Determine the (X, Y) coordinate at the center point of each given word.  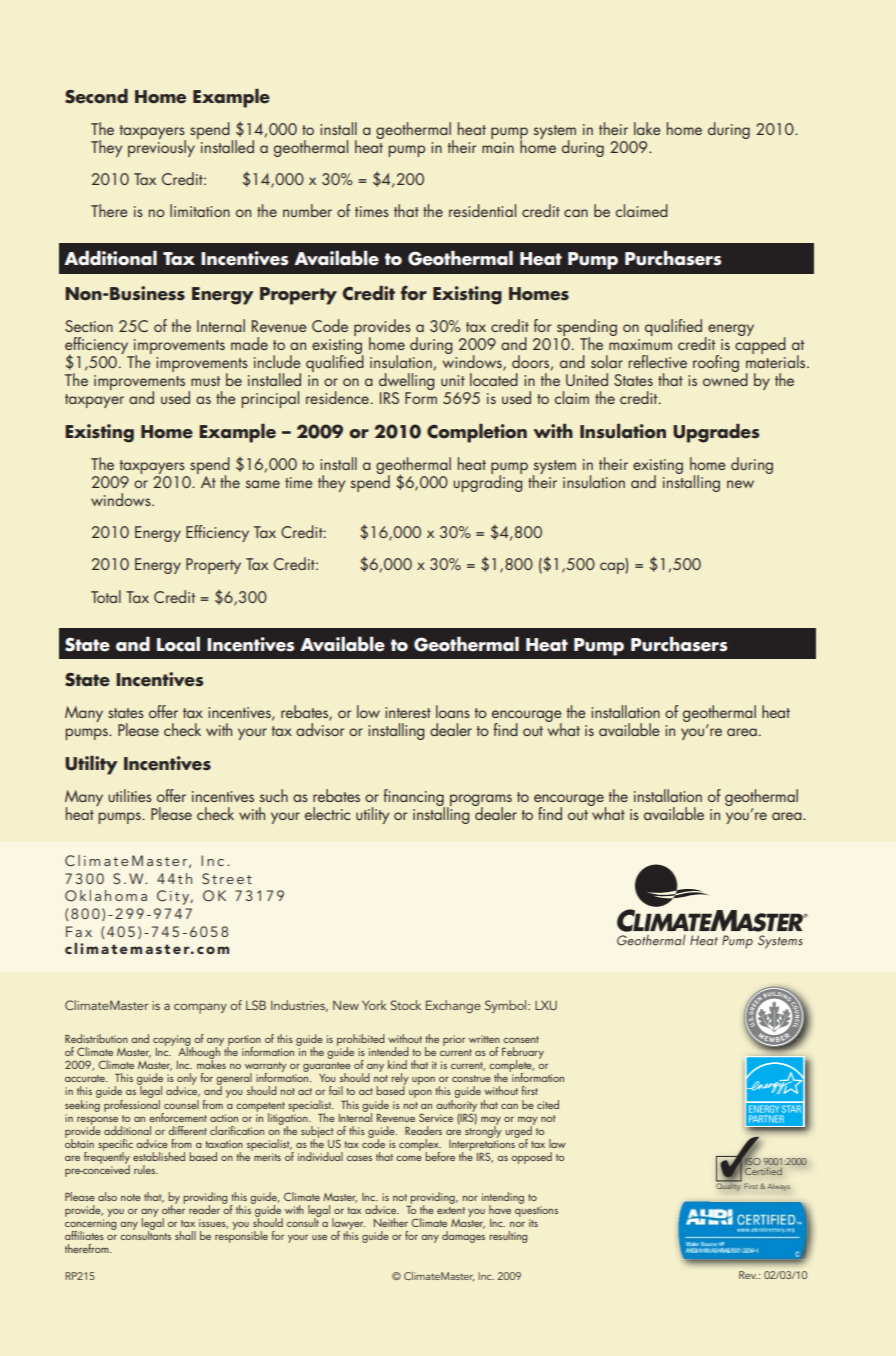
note (131, 1197)
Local (178, 644)
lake (647, 128)
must (205, 381)
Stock (406, 1005)
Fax (79, 931)
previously (161, 147)
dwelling (406, 381)
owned (725, 378)
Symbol (507, 1006)
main (498, 147)
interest (408, 712)
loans (453, 711)
